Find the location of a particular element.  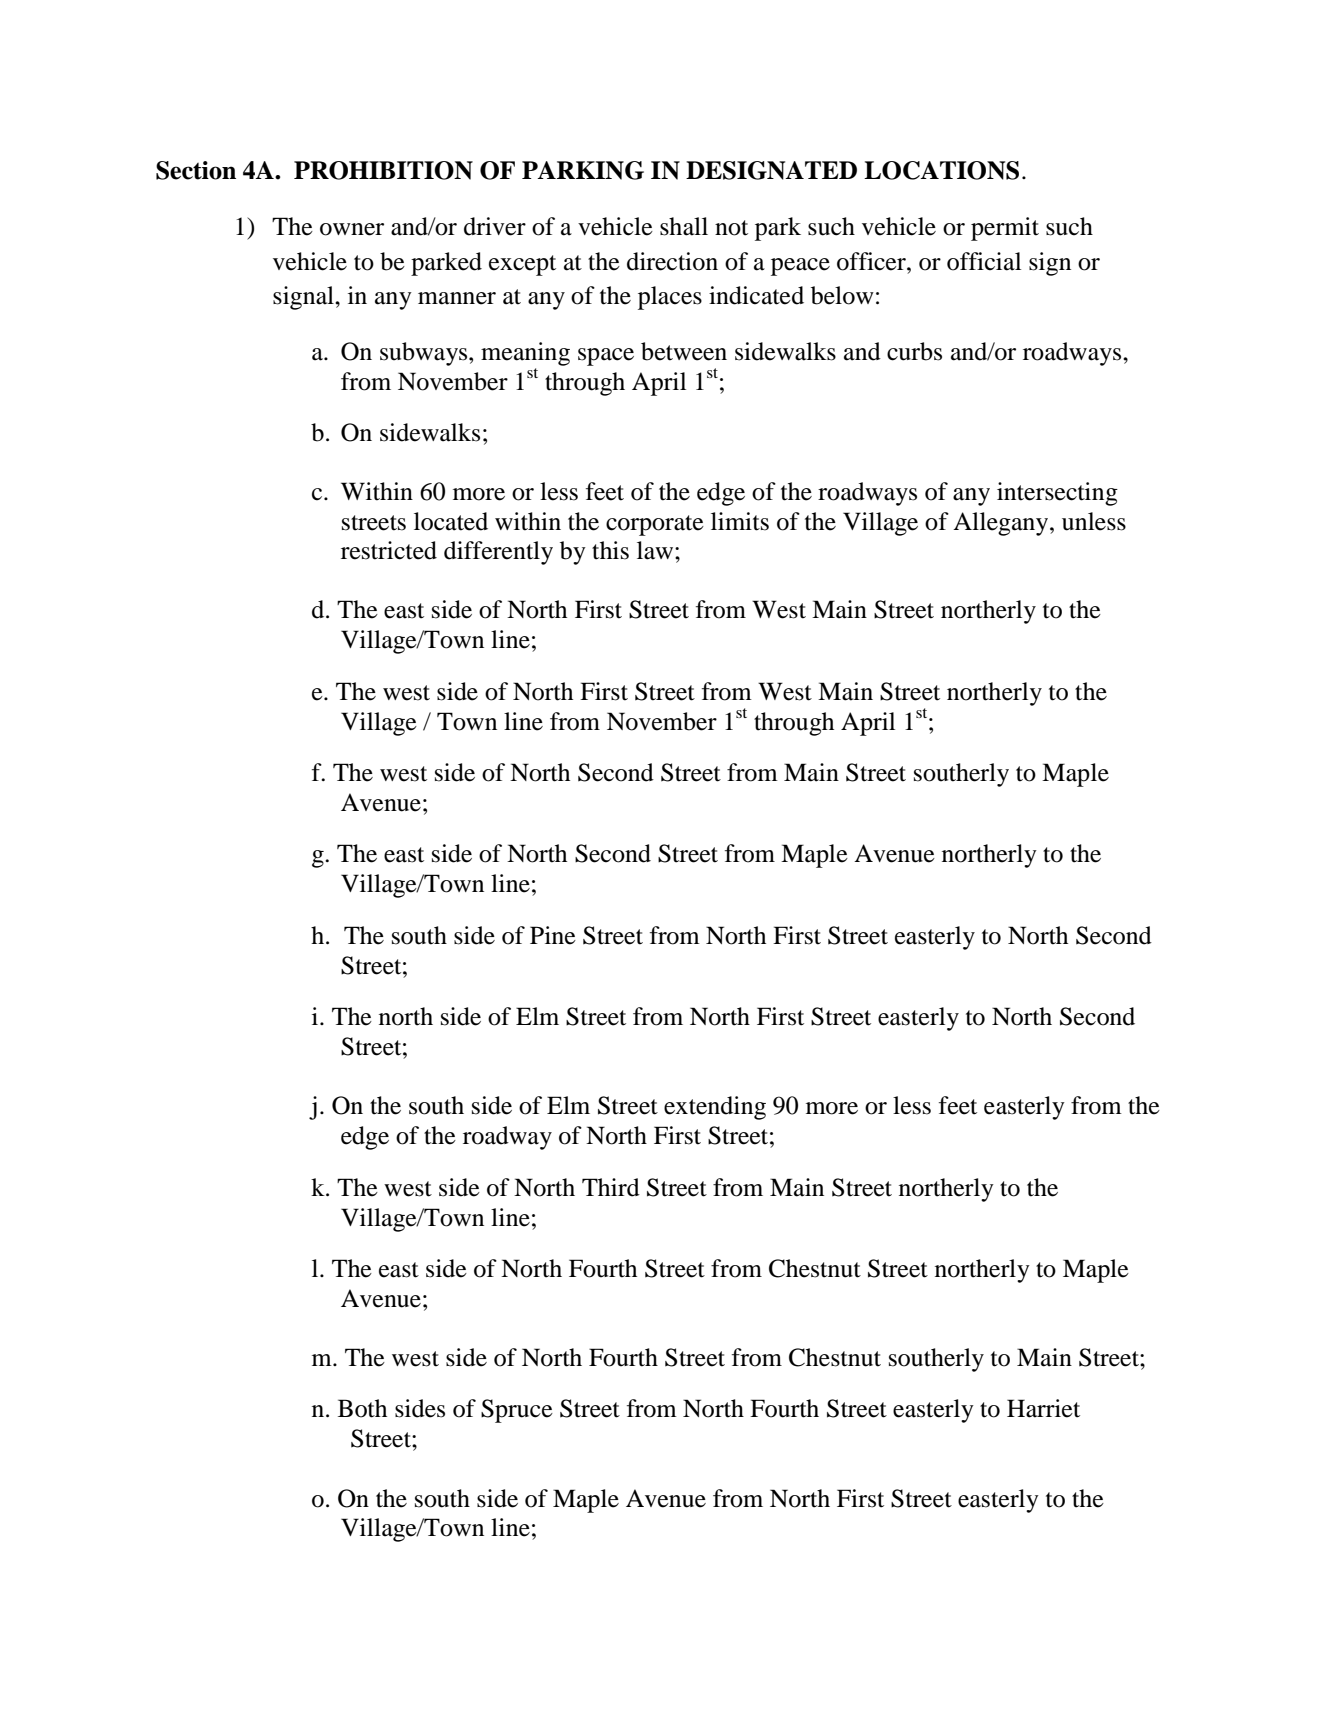

LOCATIONS is located at coordinates (941, 170).
